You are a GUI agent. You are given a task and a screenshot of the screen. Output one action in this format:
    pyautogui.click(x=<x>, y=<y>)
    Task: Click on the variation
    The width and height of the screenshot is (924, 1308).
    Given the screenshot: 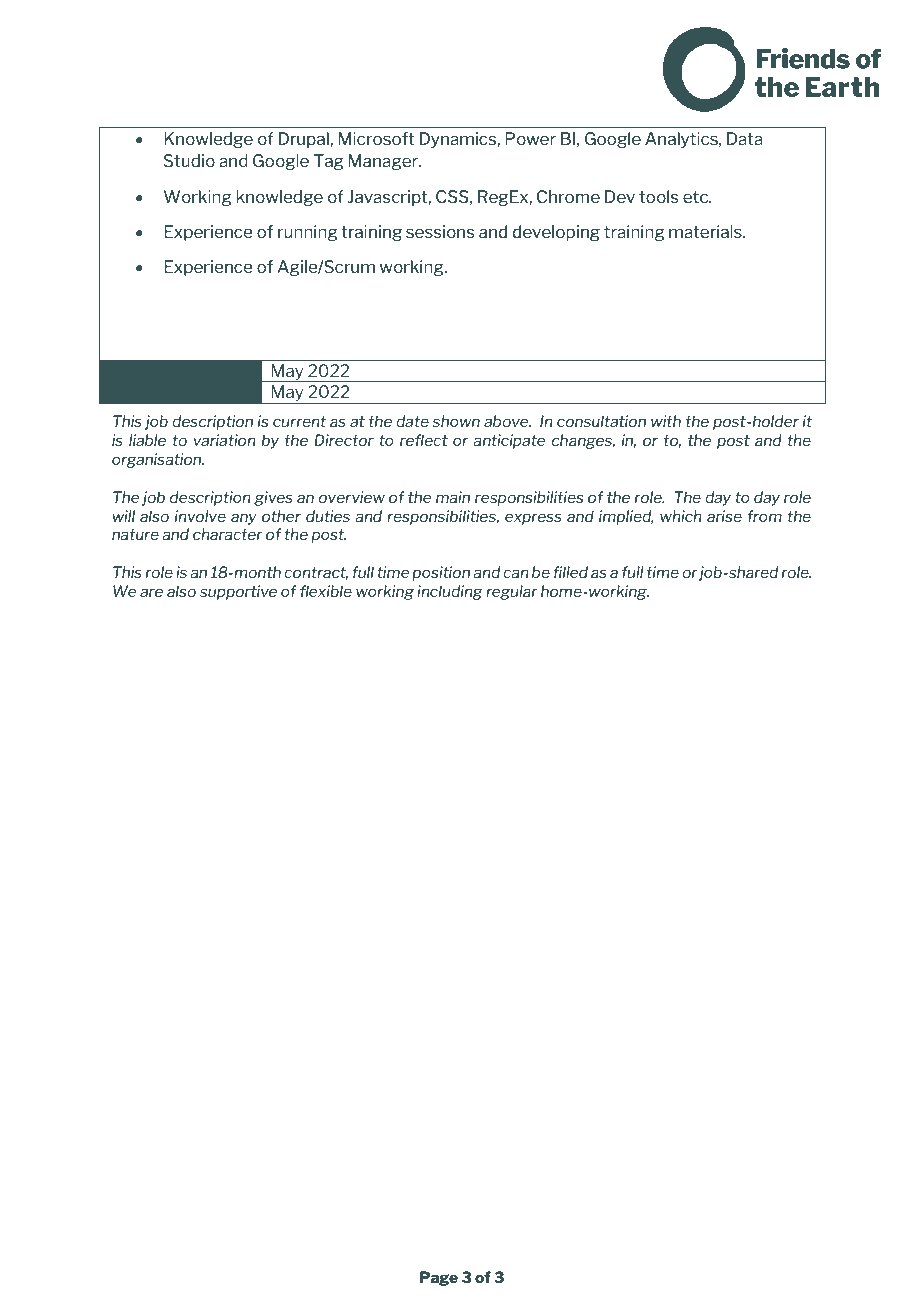 What is the action you would take?
    pyautogui.click(x=225, y=440)
